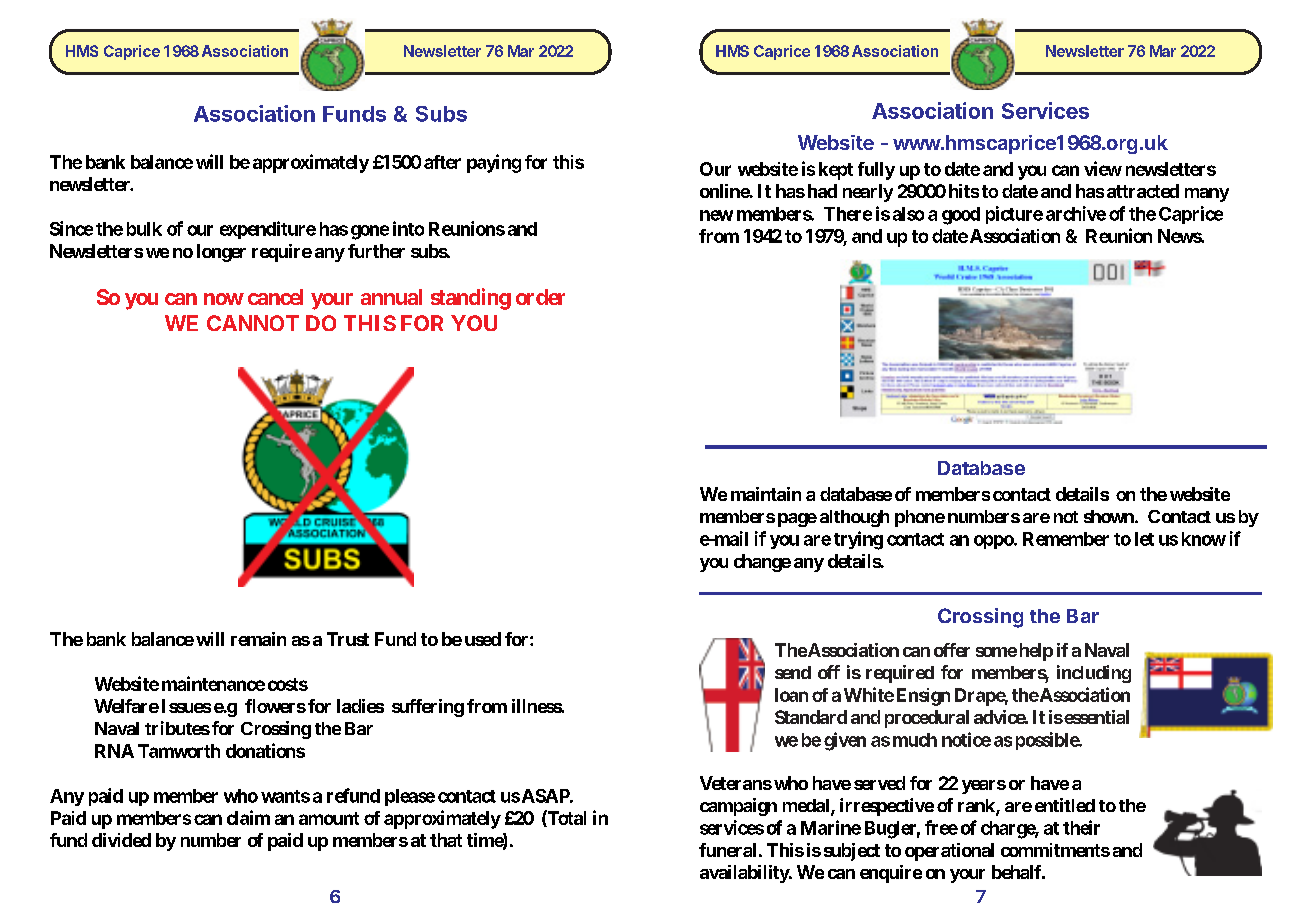  What do you see at coordinates (1094, 674) in the screenshot?
I see `including` at bounding box center [1094, 674].
